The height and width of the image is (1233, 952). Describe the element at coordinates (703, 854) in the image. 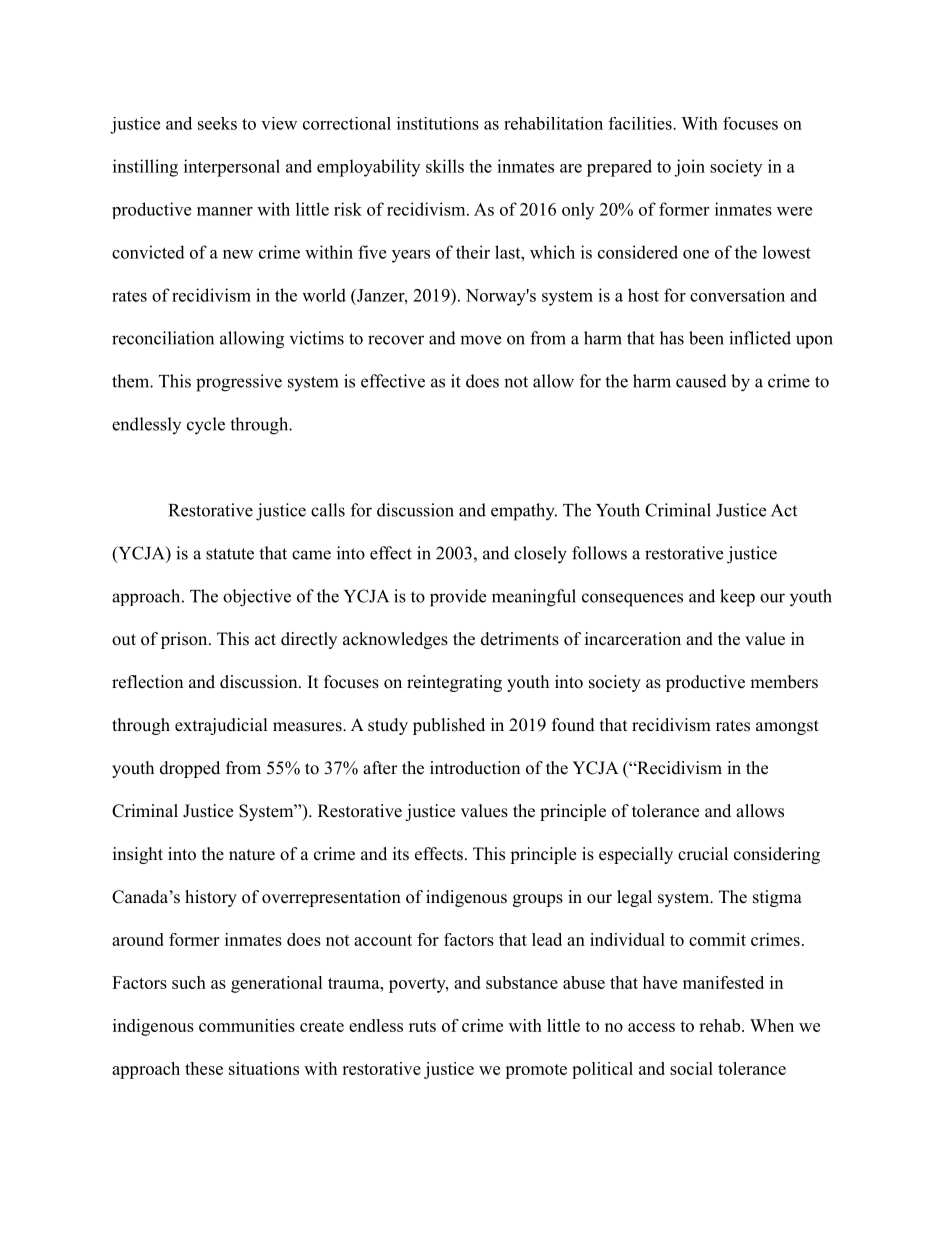

I see `crucial` at that location.
